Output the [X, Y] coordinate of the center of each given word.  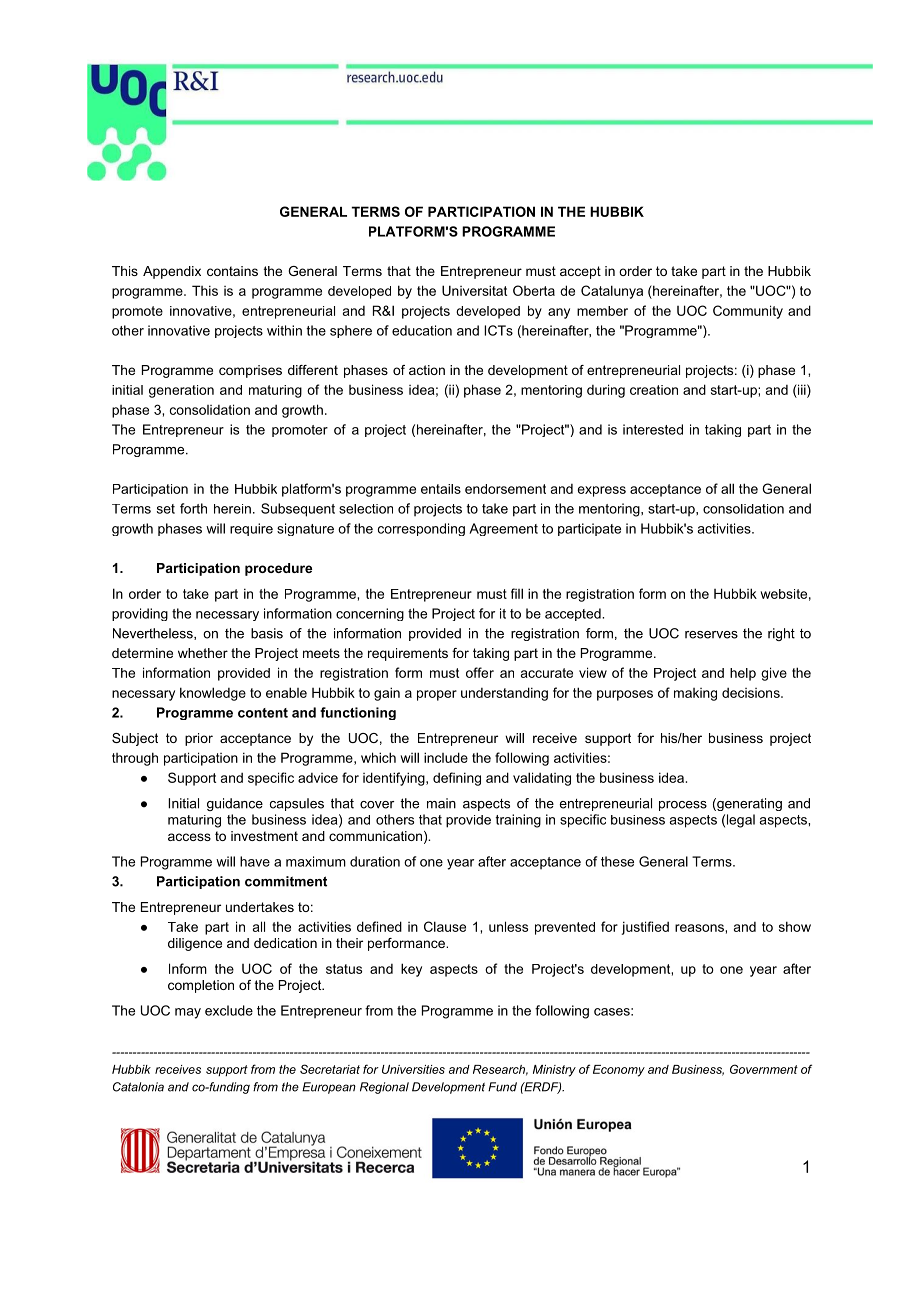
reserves [711, 635]
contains [232, 271]
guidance [235, 804]
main [441, 803]
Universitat [474, 290]
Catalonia [138, 1087]
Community [748, 312]
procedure [278, 569]
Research [500, 1070]
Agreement [503, 529]
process [683, 806]
